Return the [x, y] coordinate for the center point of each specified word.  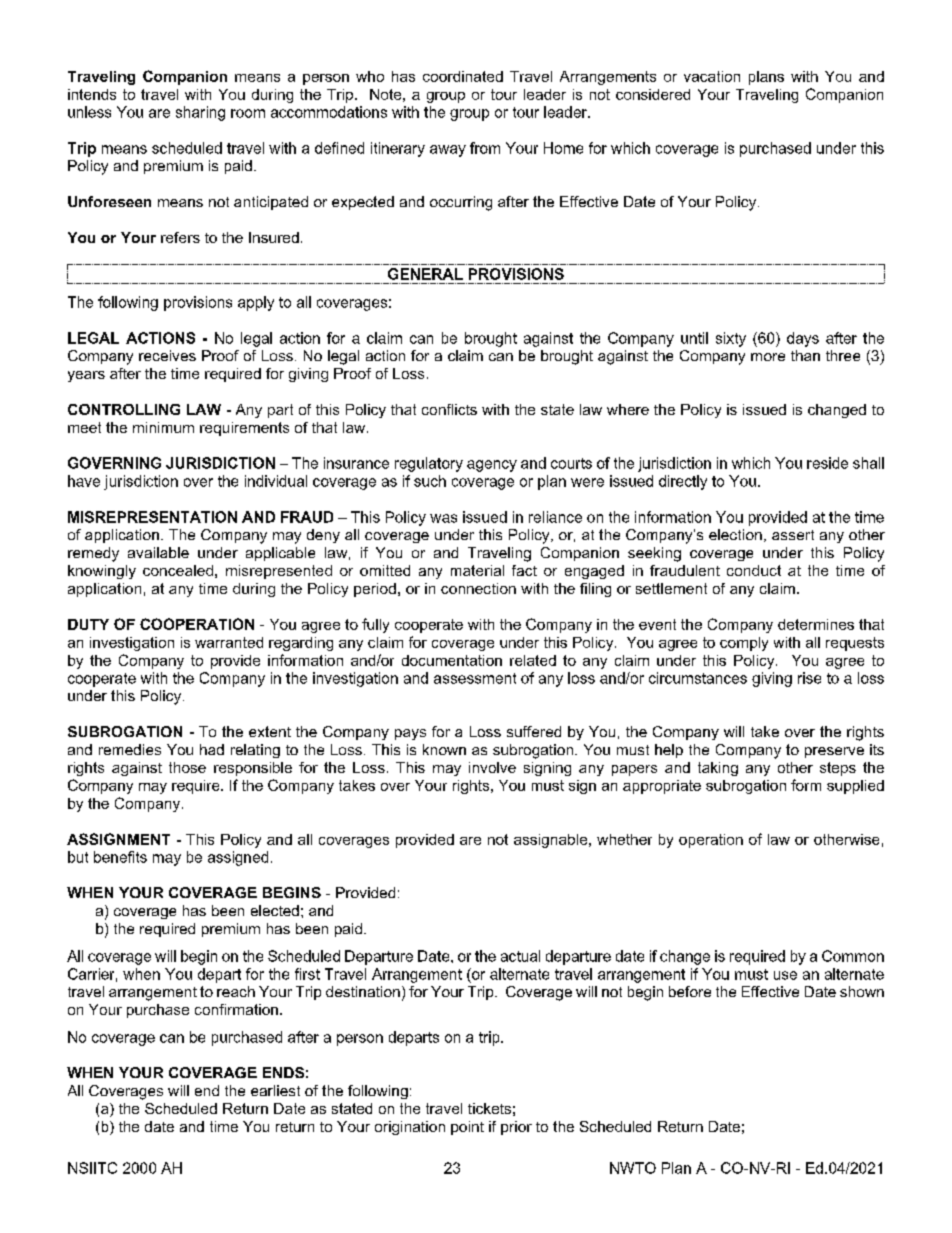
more [768, 357]
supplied [855, 787]
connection [478, 588]
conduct [754, 570]
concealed [178, 570]
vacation [712, 76]
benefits [120, 857]
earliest [275, 1090]
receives [167, 355]
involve [492, 767]
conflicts [449, 409]
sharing [200, 113]
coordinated [463, 76]
